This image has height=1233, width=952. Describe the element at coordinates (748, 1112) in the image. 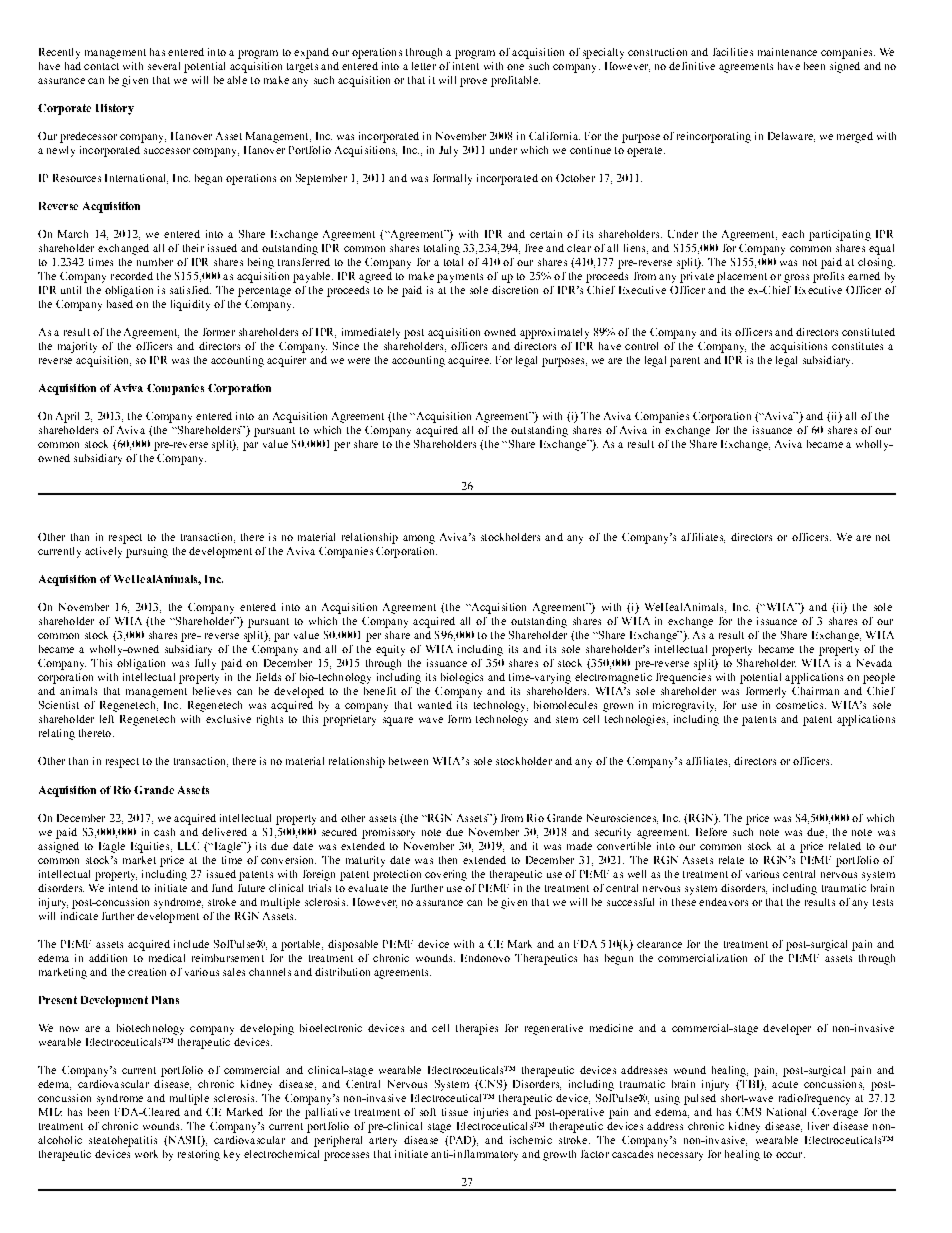

I see `CMS` at that location.
